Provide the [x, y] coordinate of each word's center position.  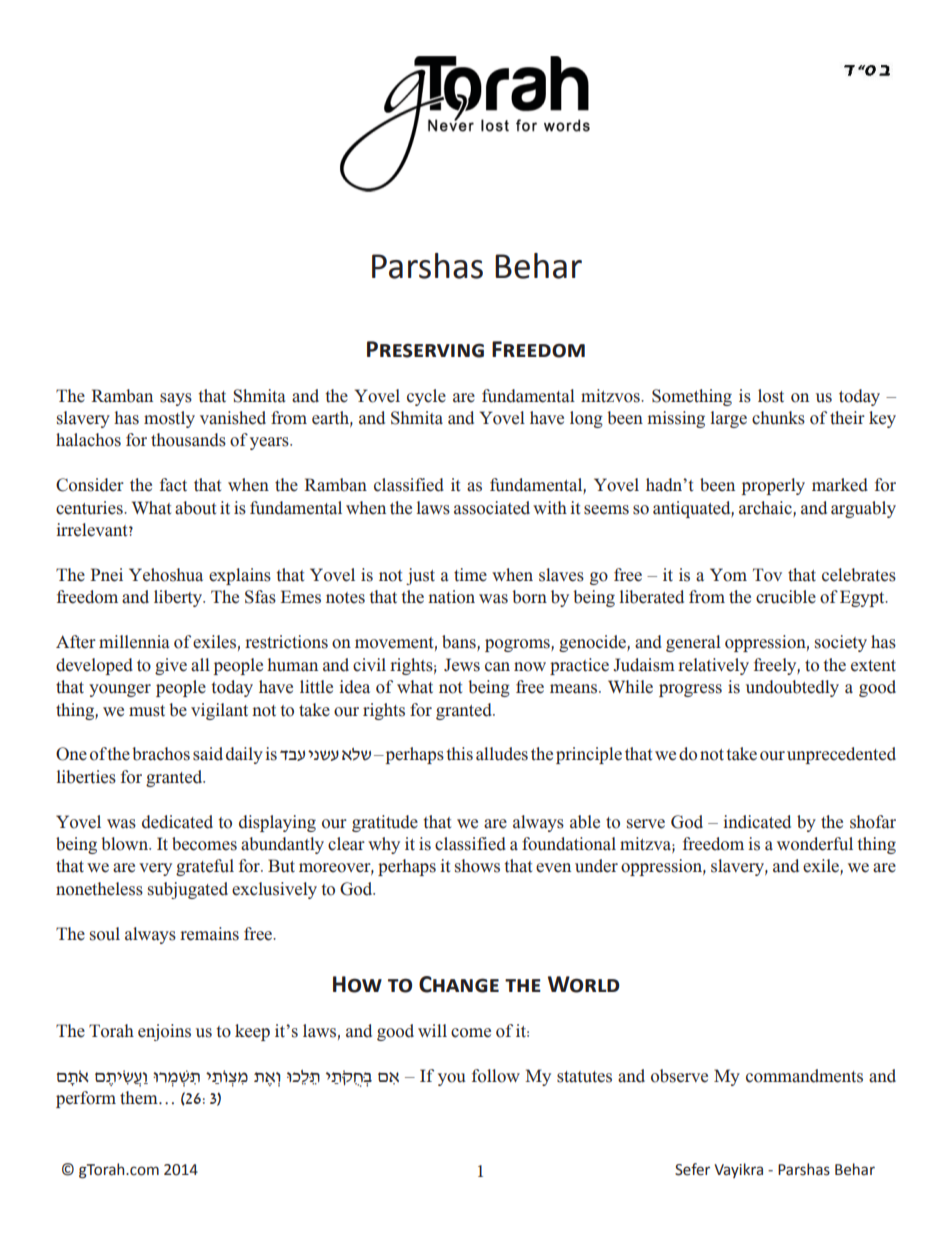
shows [477, 866]
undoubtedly [792, 688]
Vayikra [738, 1170]
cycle [426, 397]
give [171, 666]
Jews [462, 665]
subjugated [188, 890]
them [140, 1098]
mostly [169, 419]
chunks [778, 418]
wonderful [815, 844]
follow [496, 1076]
